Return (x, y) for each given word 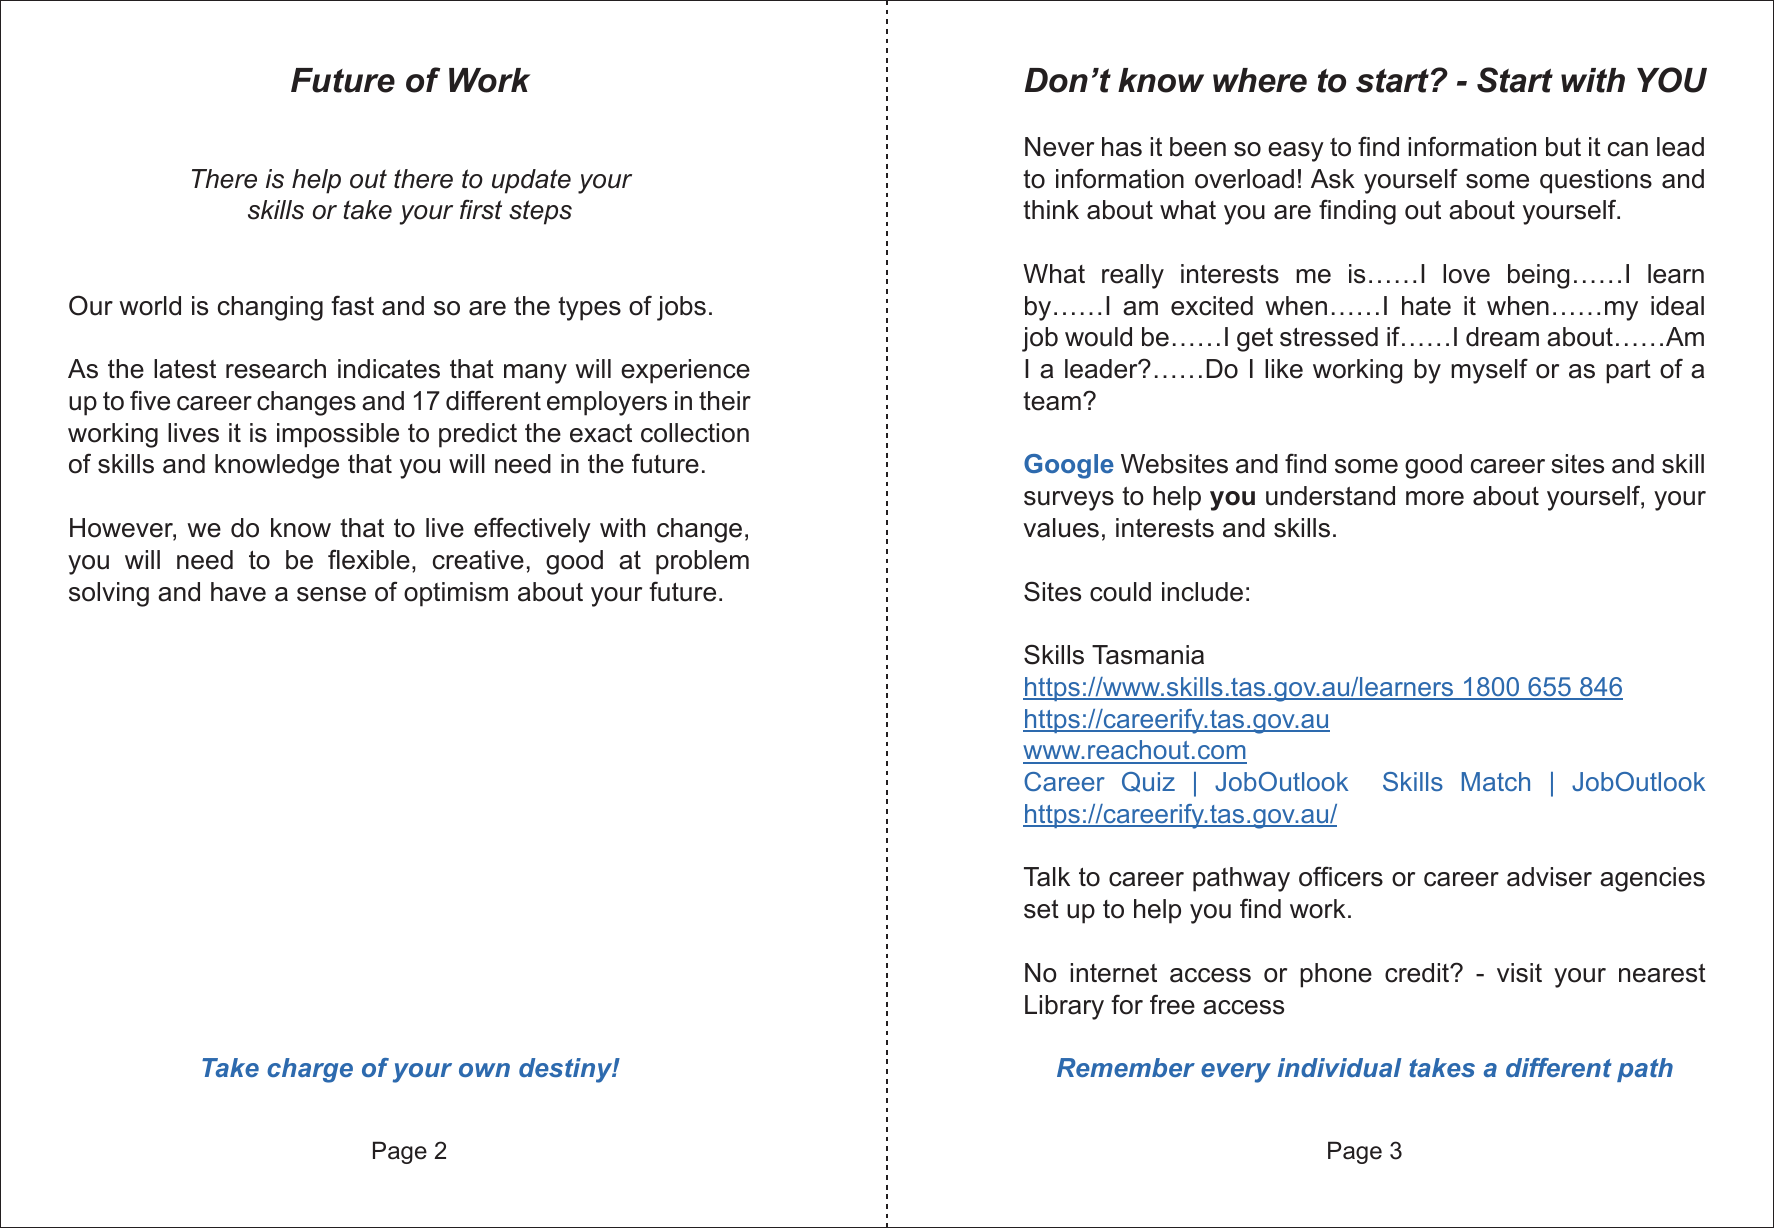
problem (702, 562)
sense (331, 594)
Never (1059, 147)
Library (1064, 1007)
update (531, 181)
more (1435, 498)
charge (310, 1070)
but (1563, 147)
